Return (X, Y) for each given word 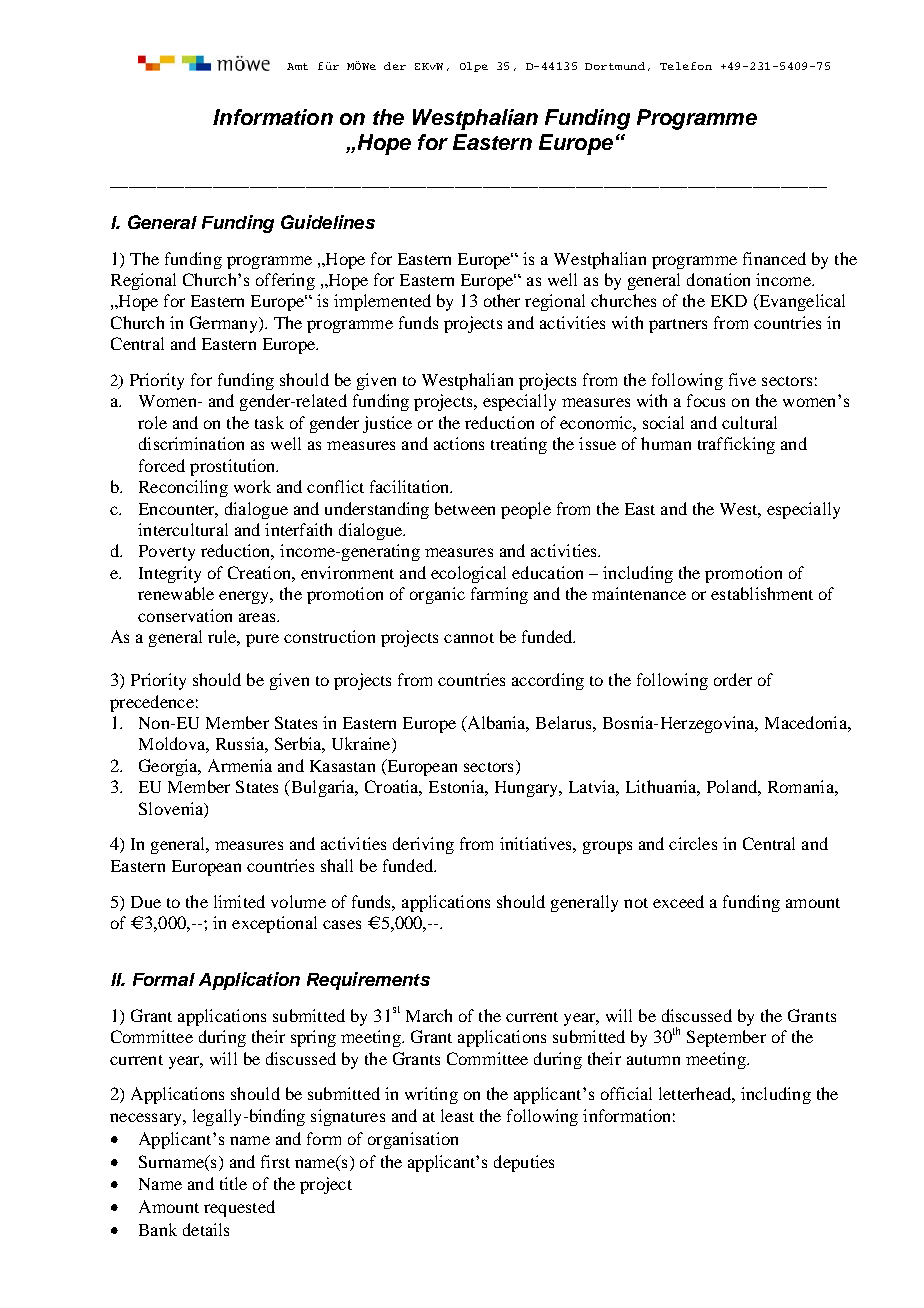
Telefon (686, 66)
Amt (297, 66)
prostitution (234, 467)
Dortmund (615, 66)
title (233, 1183)
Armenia (240, 765)
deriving (423, 845)
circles (693, 843)
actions (459, 443)
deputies (524, 1163)
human (666, 443)
